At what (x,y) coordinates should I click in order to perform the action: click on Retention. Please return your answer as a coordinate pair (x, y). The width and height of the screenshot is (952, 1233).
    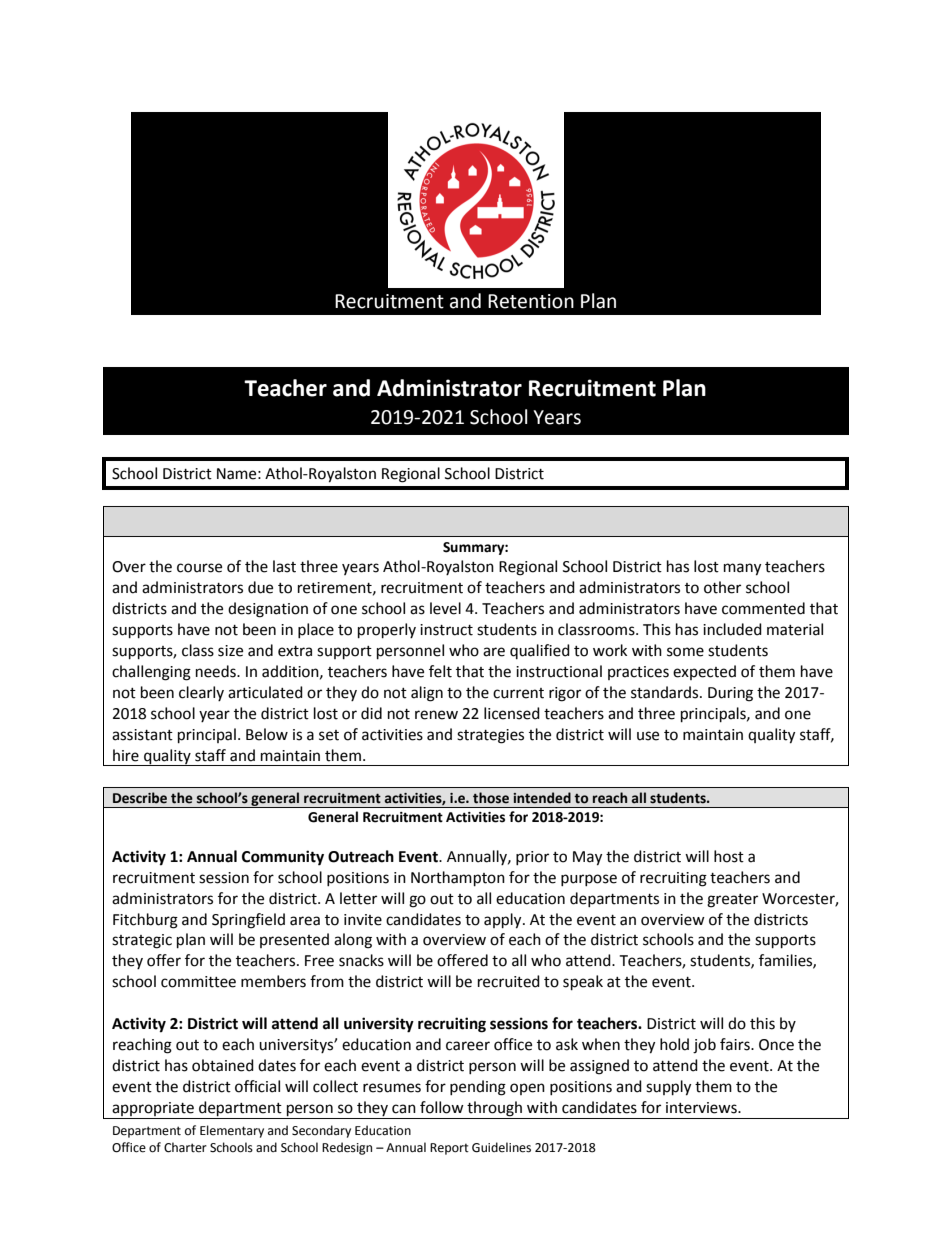
    Looking at the image, I should click on (531, 301).
